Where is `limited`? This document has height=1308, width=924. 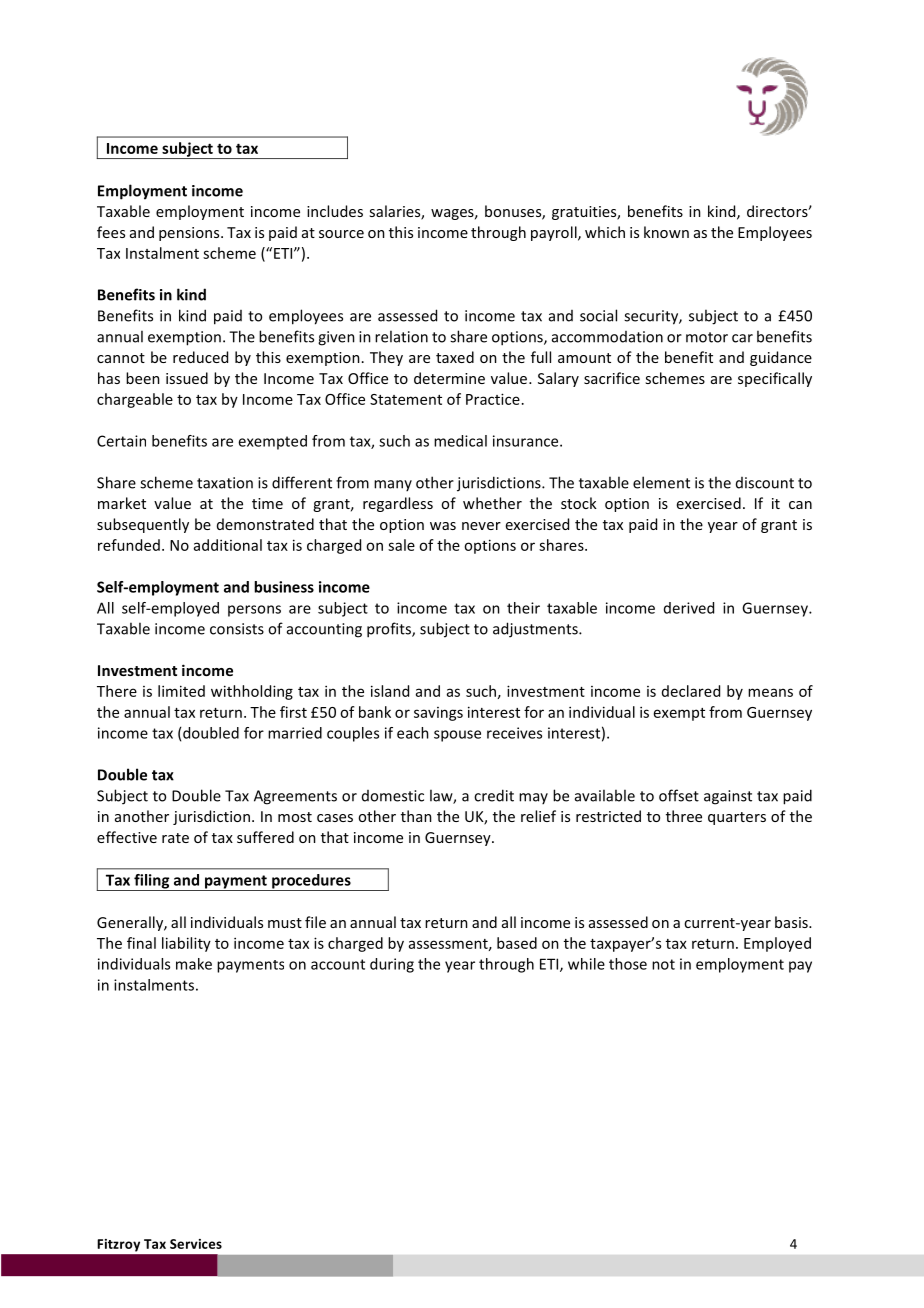 limited is located at coordinates (181, 691).
